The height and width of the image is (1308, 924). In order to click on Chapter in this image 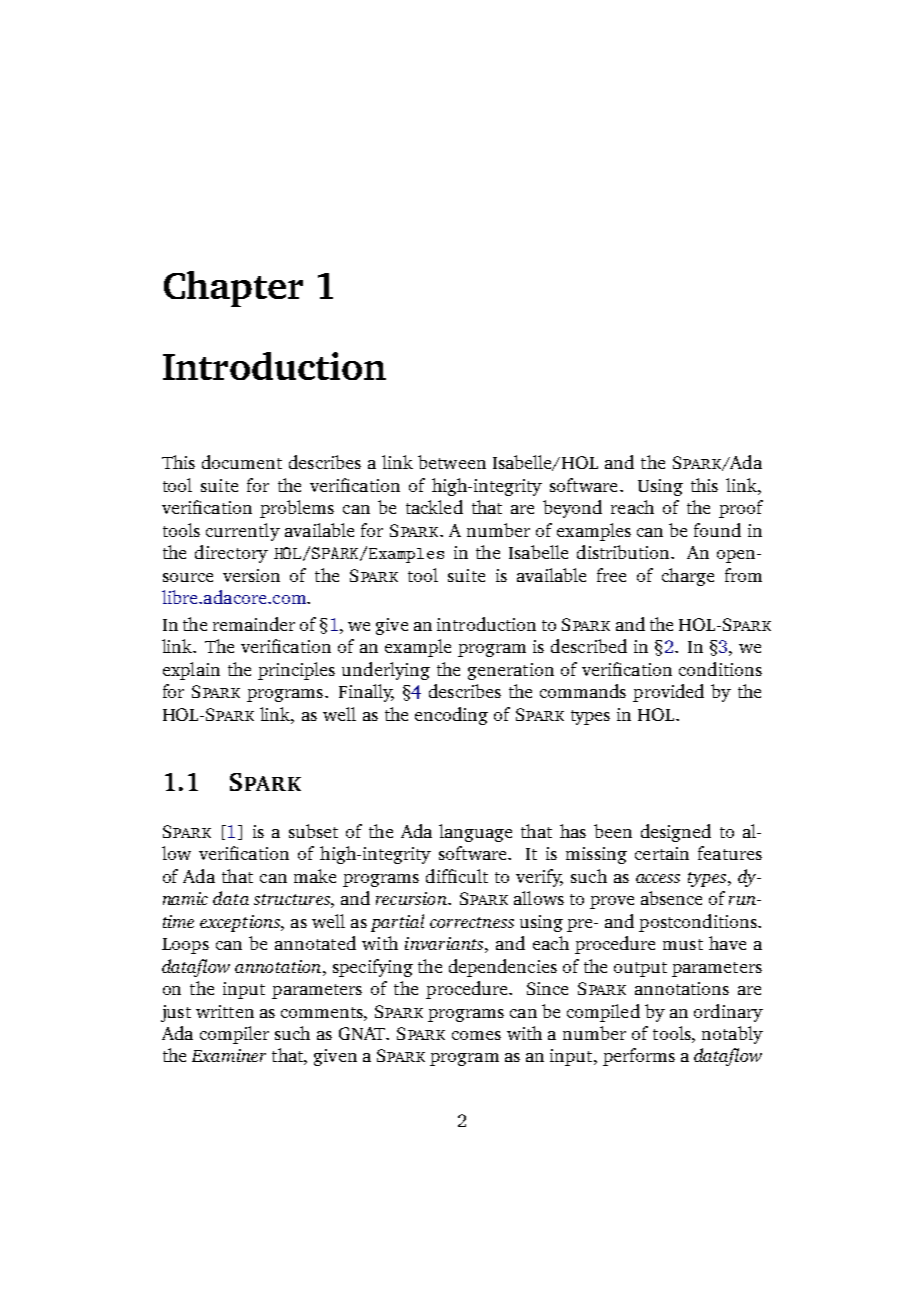, I will do `click(233, 289)`.
